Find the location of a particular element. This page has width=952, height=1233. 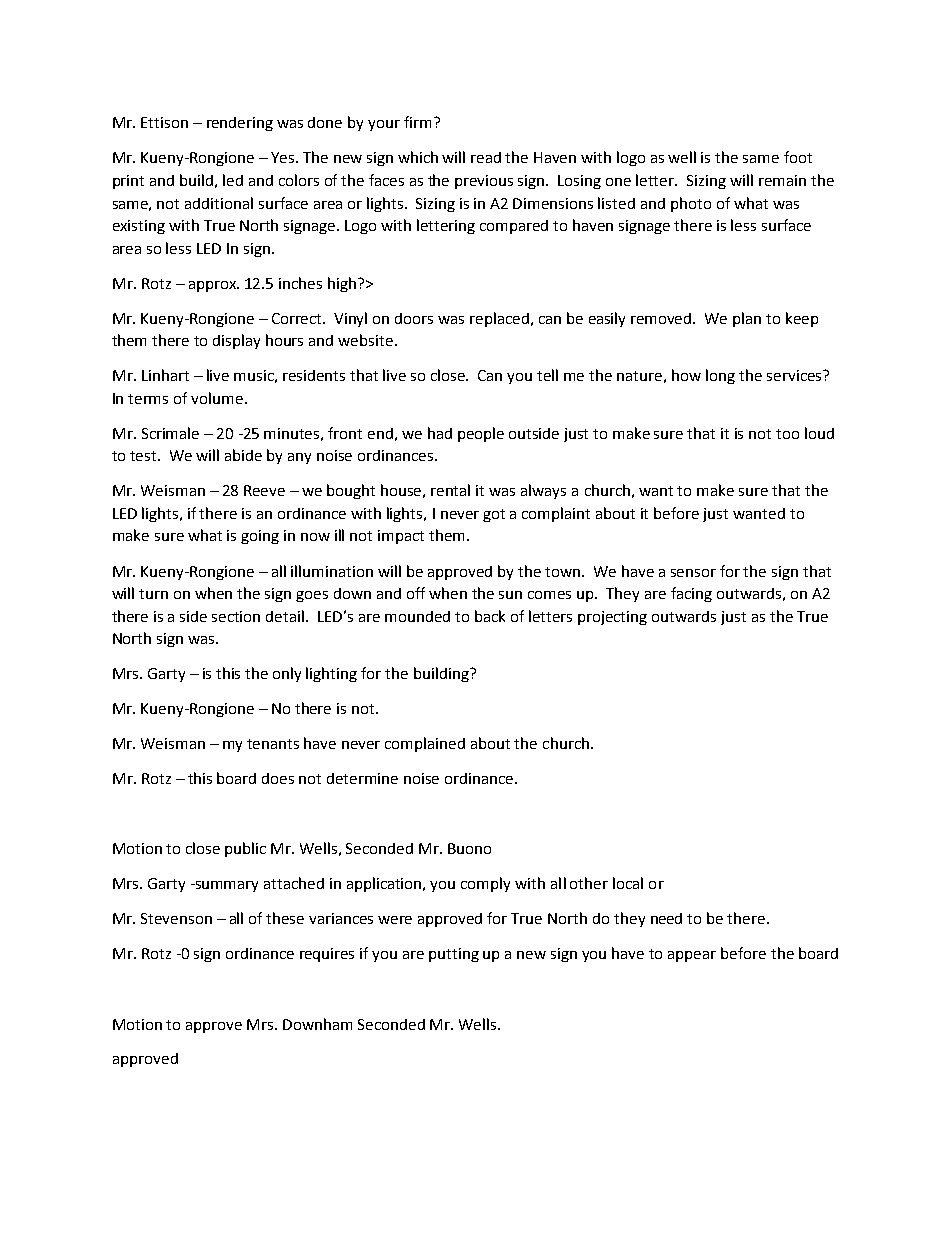

rendering is located at coordinates (240, 124).
